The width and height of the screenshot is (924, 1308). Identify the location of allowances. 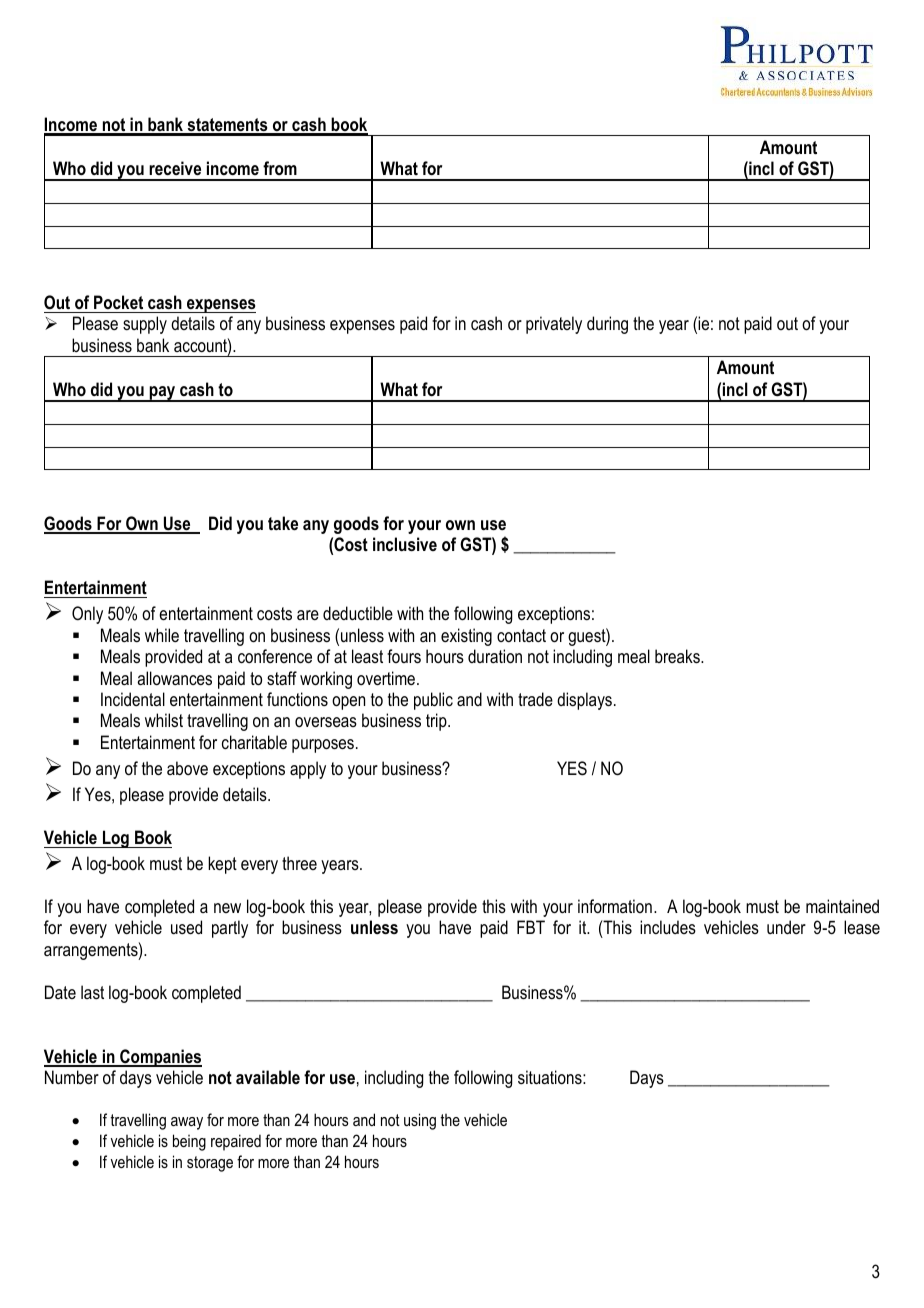
(174, 678).
